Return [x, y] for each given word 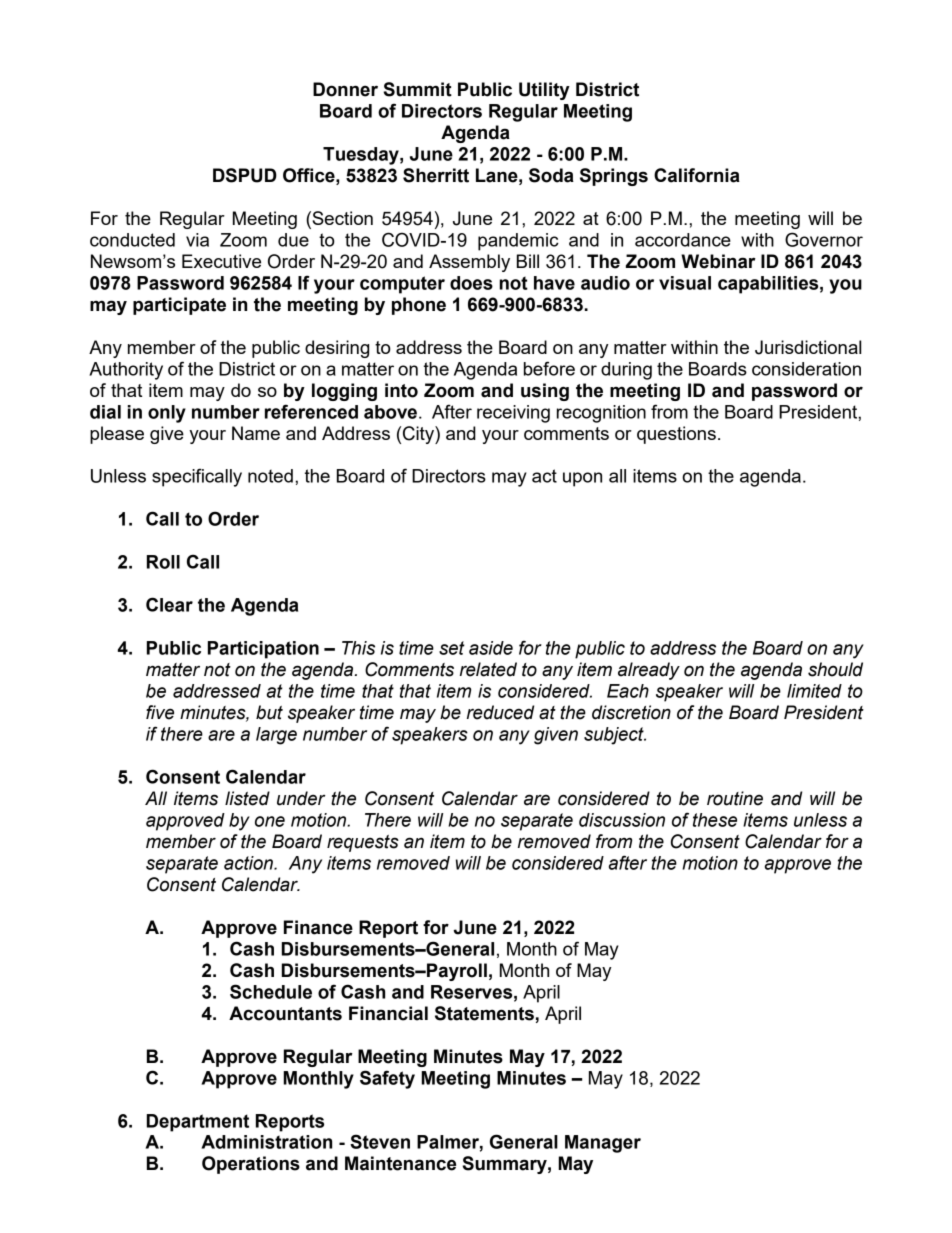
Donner [345, 89]
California [697, 175]
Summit [417, 89]
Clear [169, 604]
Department [198, 1123]
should [835, 669]
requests [363, 843]
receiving [513, 414]
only [167, 414]
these [715, 820]
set [452, 648]
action [249, 863]
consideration [806, 369]
